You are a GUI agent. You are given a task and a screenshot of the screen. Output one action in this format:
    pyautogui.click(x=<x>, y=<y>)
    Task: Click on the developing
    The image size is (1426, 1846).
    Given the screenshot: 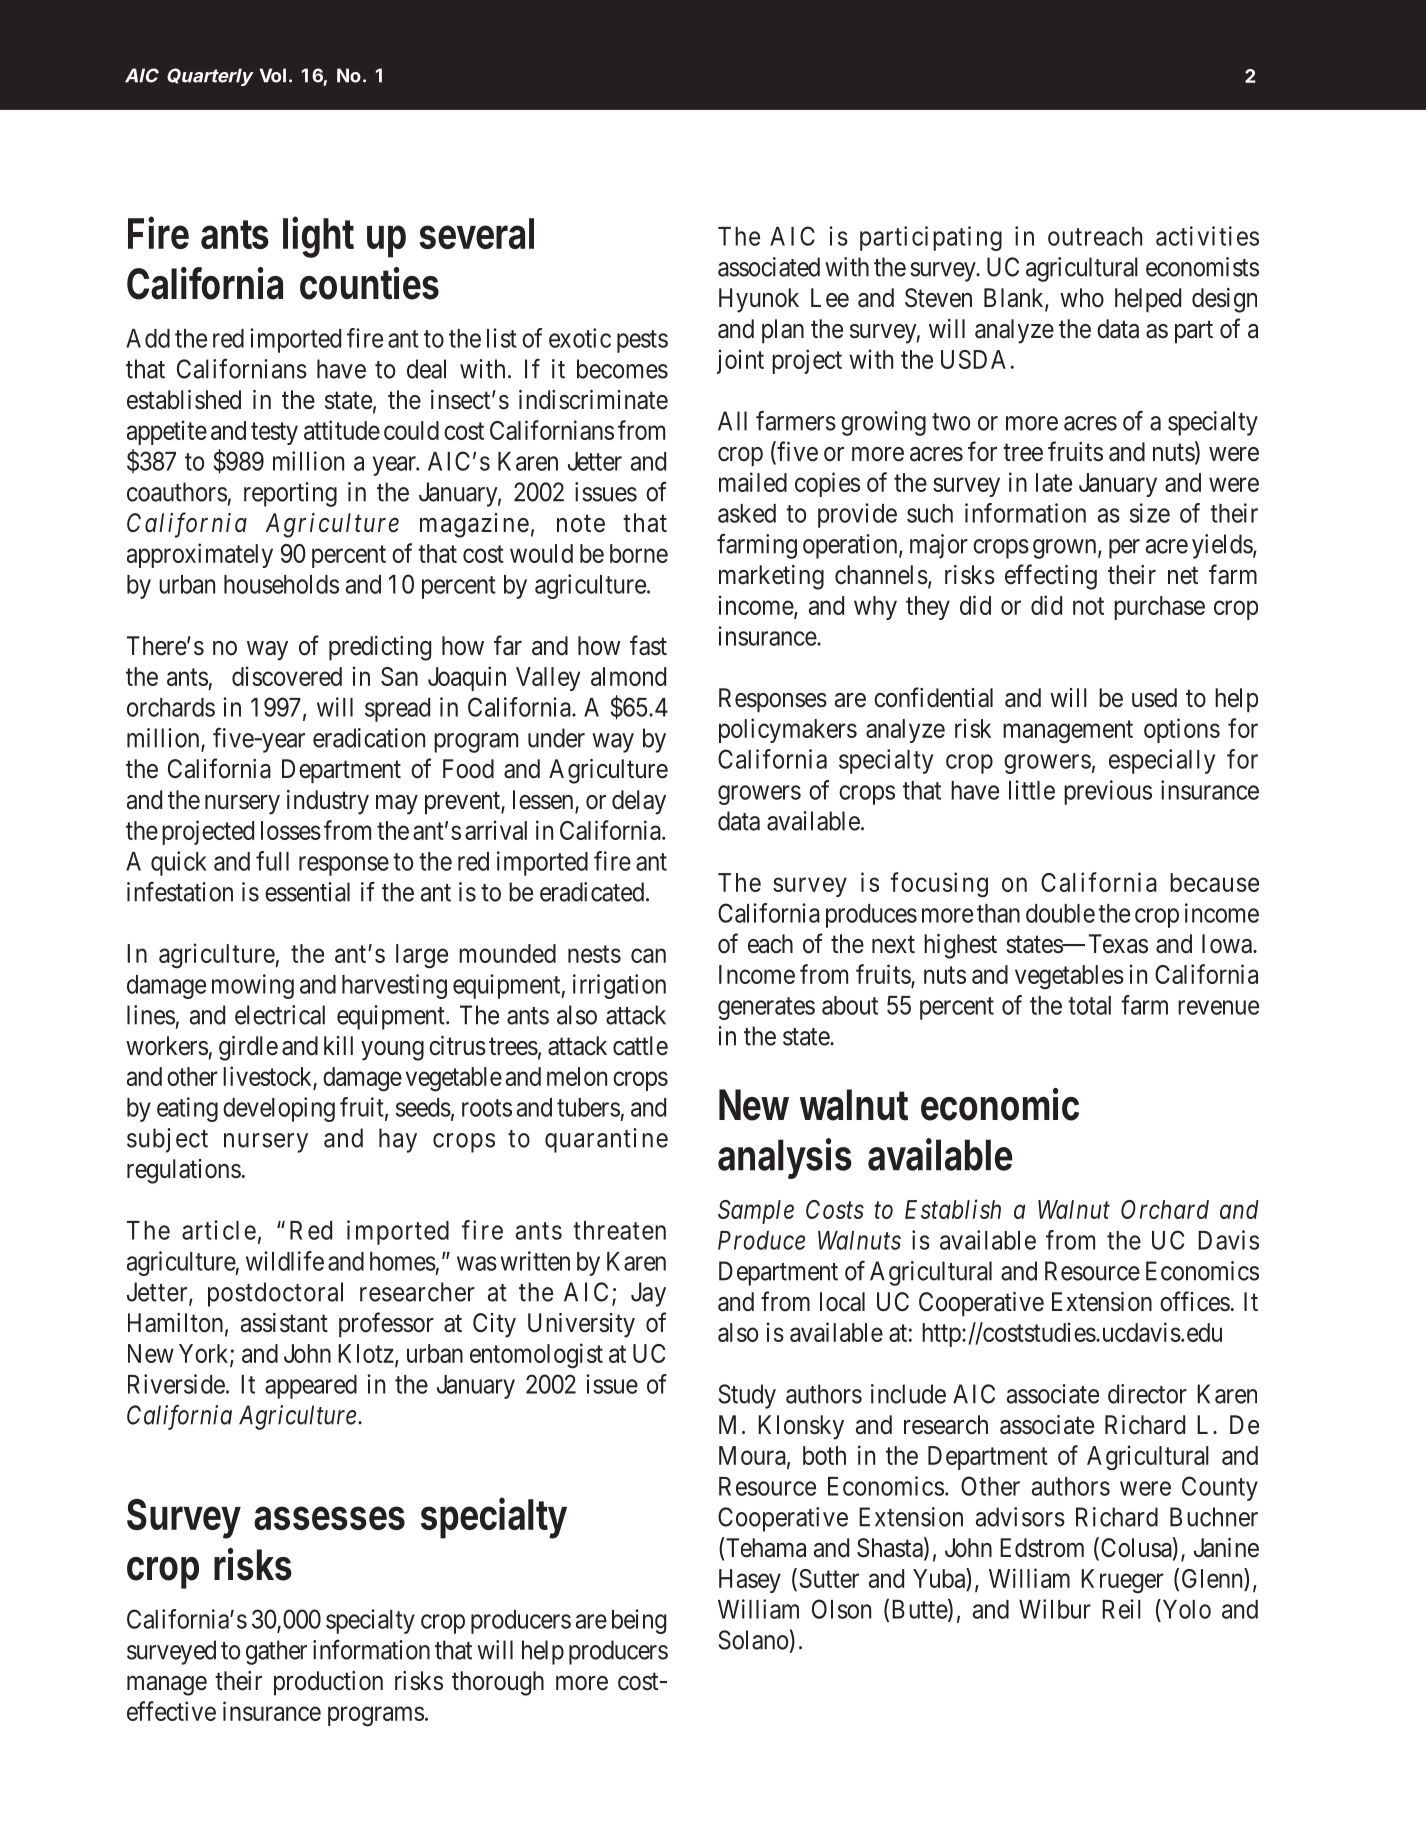 What is the action you would take?
    pyautogui.click(x=279, y=1109)
